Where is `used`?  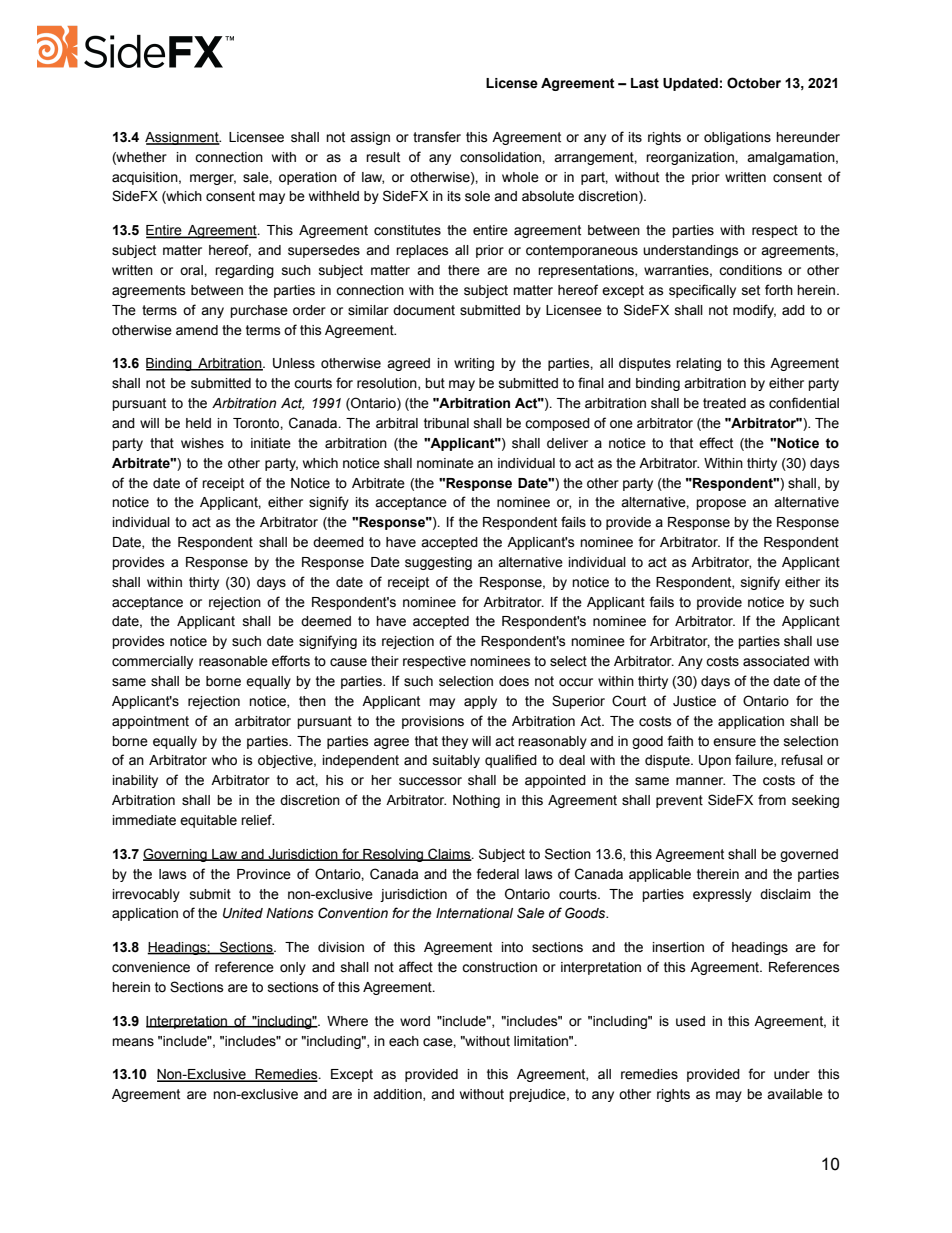 used is located at coordinates (690, 1021).
